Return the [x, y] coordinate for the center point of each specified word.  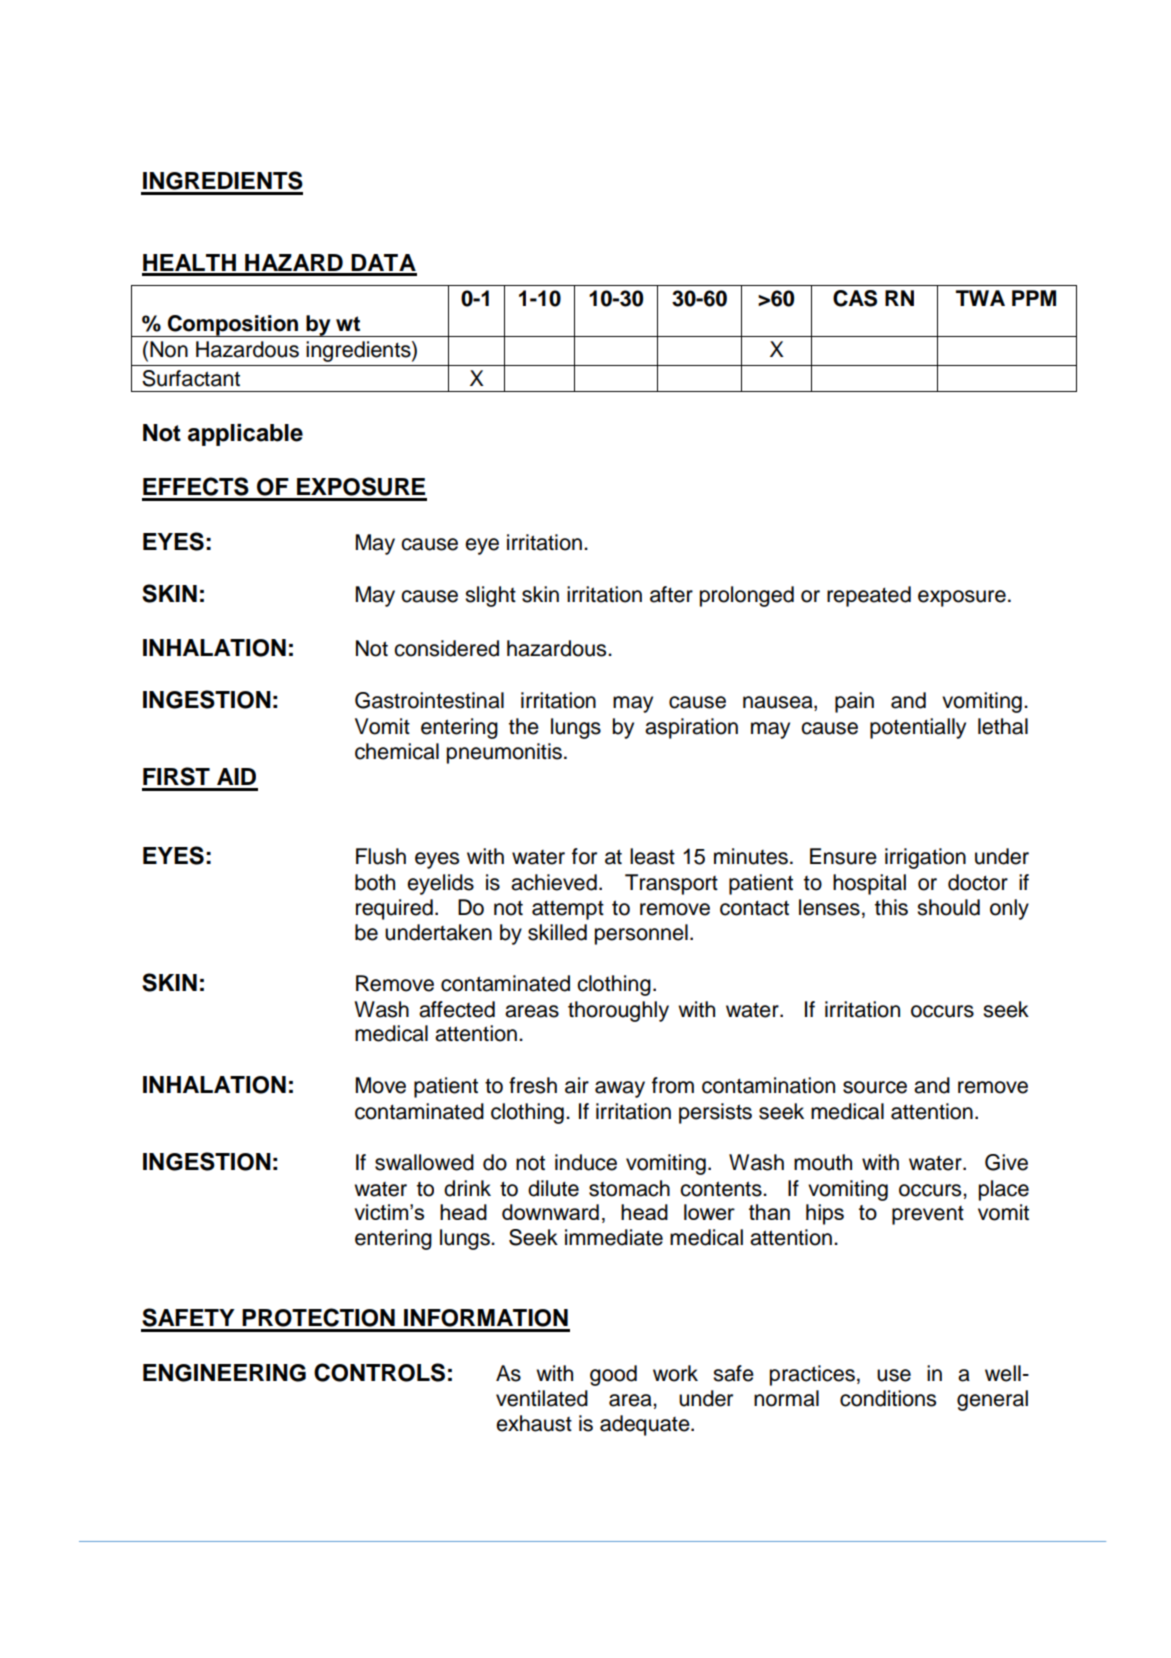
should [948, 907]
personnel [641, 934]
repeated [869, 596]
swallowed [424, 1162]
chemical [397, 751]
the [524, 726]
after [671, 594]
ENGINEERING [224, 1373]
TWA [980, 298]
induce [586, 1162]
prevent [928, 1215]
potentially [918, 728]
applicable [245, 435]
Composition [233, 326]
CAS [855, 298]
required [394, 909]
